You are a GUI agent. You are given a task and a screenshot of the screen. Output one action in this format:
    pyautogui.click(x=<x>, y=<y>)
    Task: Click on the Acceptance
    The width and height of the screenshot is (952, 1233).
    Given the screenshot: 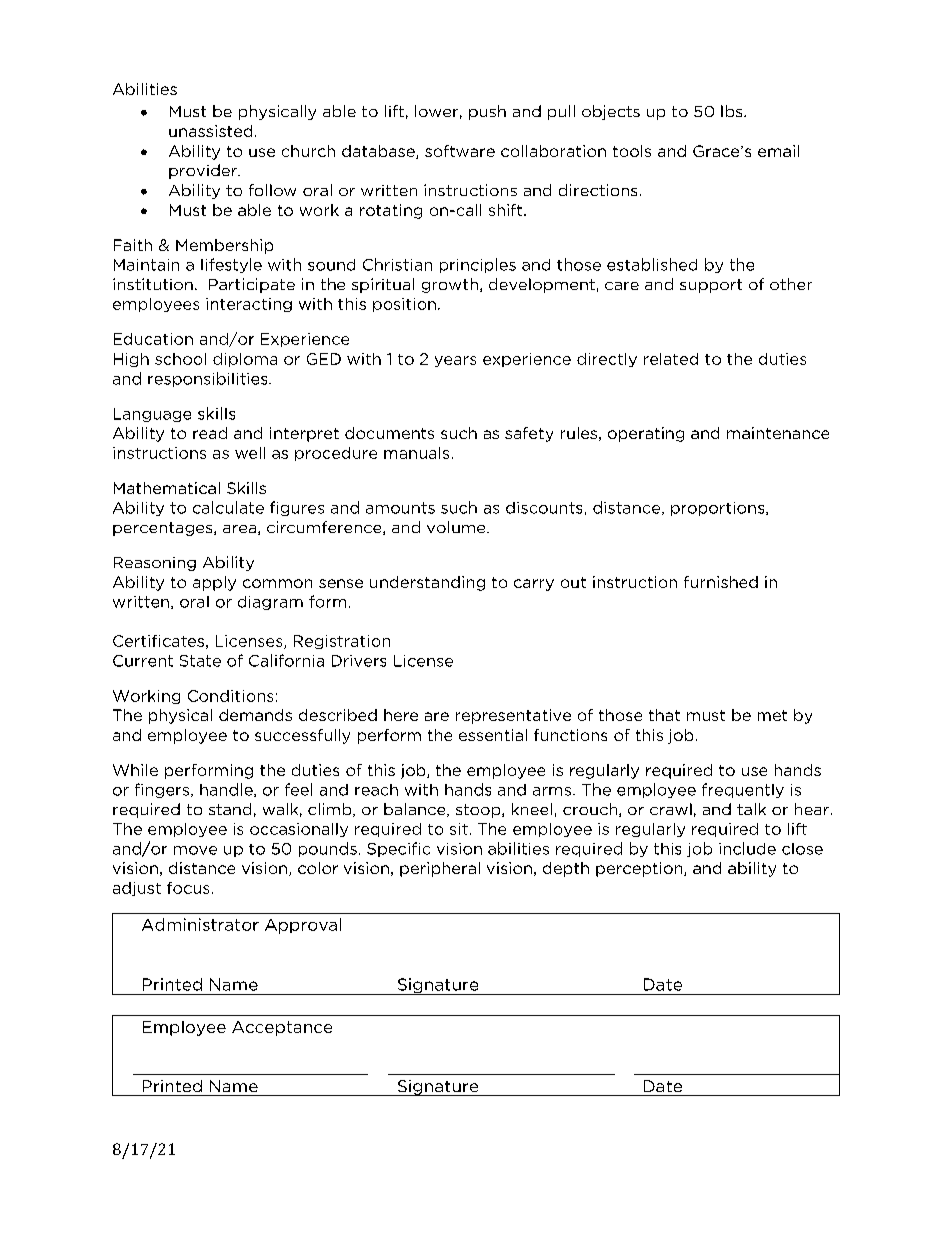 What is the action you would take?
    pyautogui.click(x=282, y=1028)
